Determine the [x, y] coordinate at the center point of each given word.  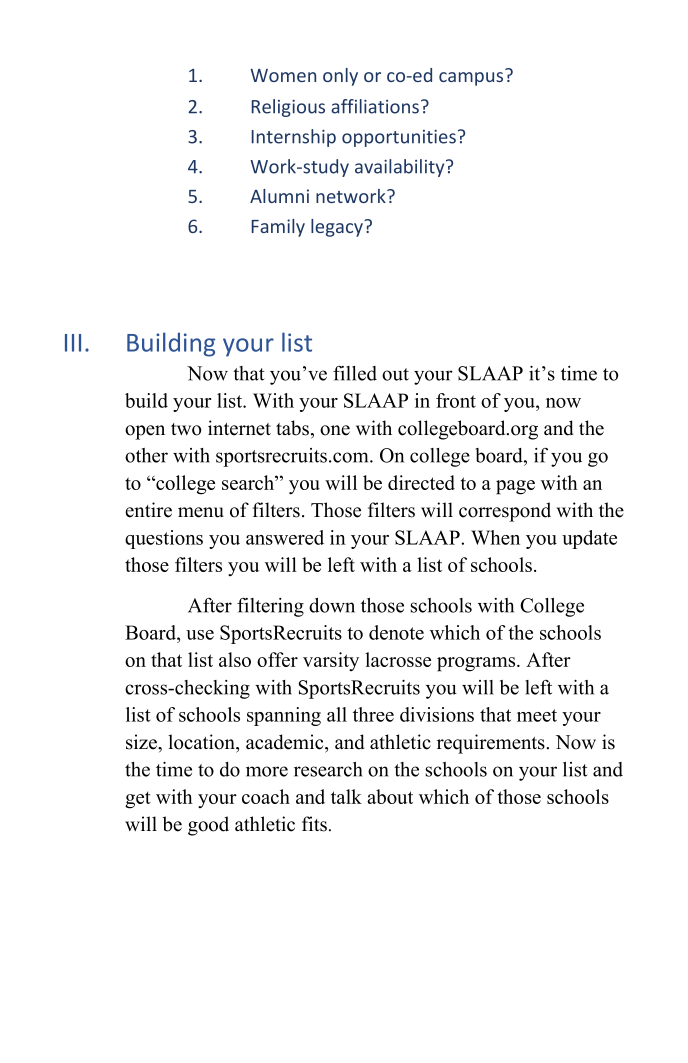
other [146, 455]
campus [471, 79]
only [340, 77]
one [335, 430]
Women [283, 75]
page [515, 487]
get [138, 800]
